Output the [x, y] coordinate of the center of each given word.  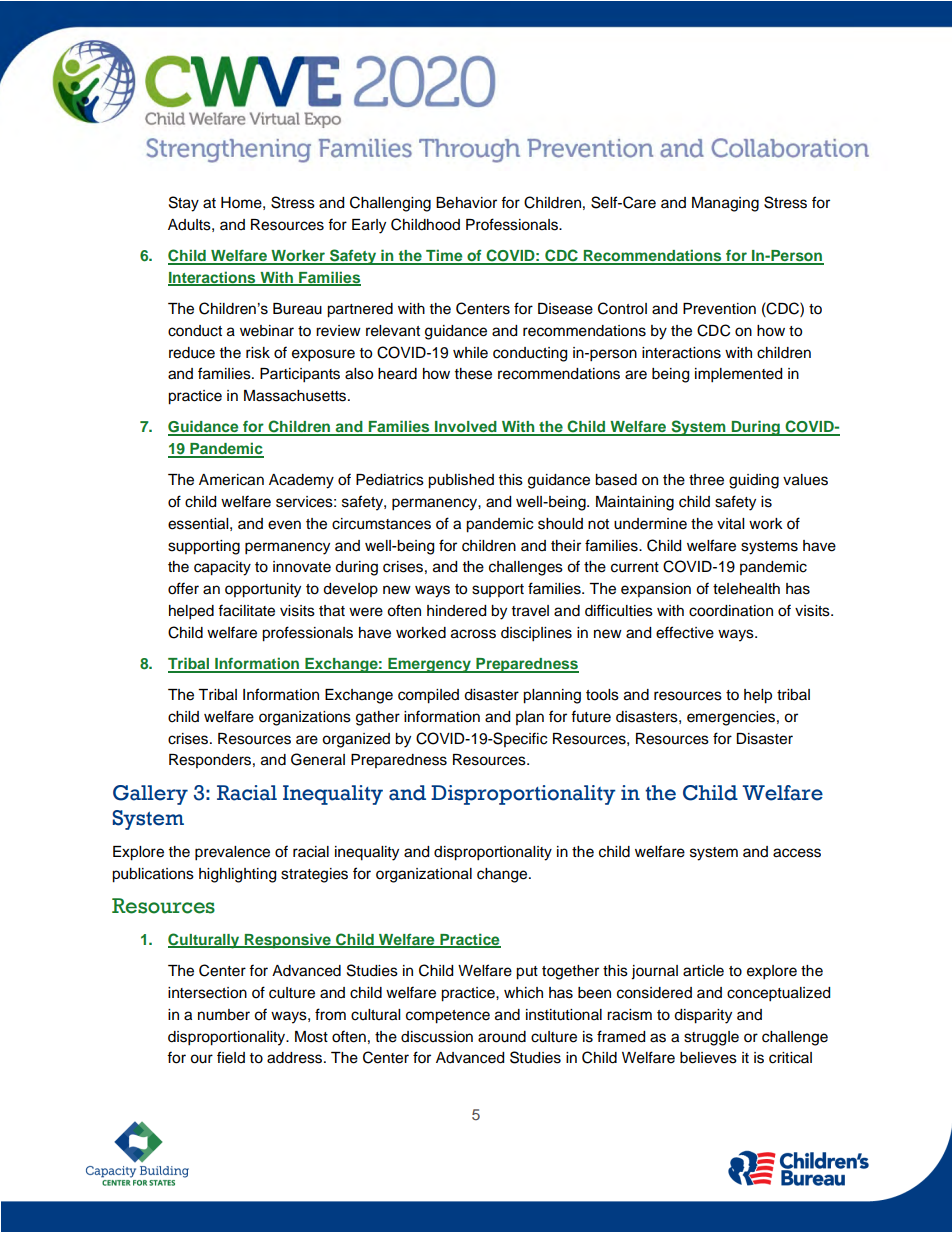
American [231, 480]
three [706, 480]
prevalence [232, 853]
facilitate [246, 610]
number [224, 1015]
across [473, 634]
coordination [731, 611]
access [797, 853]
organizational [424, 875]
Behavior [466, 203]
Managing [725, 204]
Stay [184, 204]
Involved [466, 428]
